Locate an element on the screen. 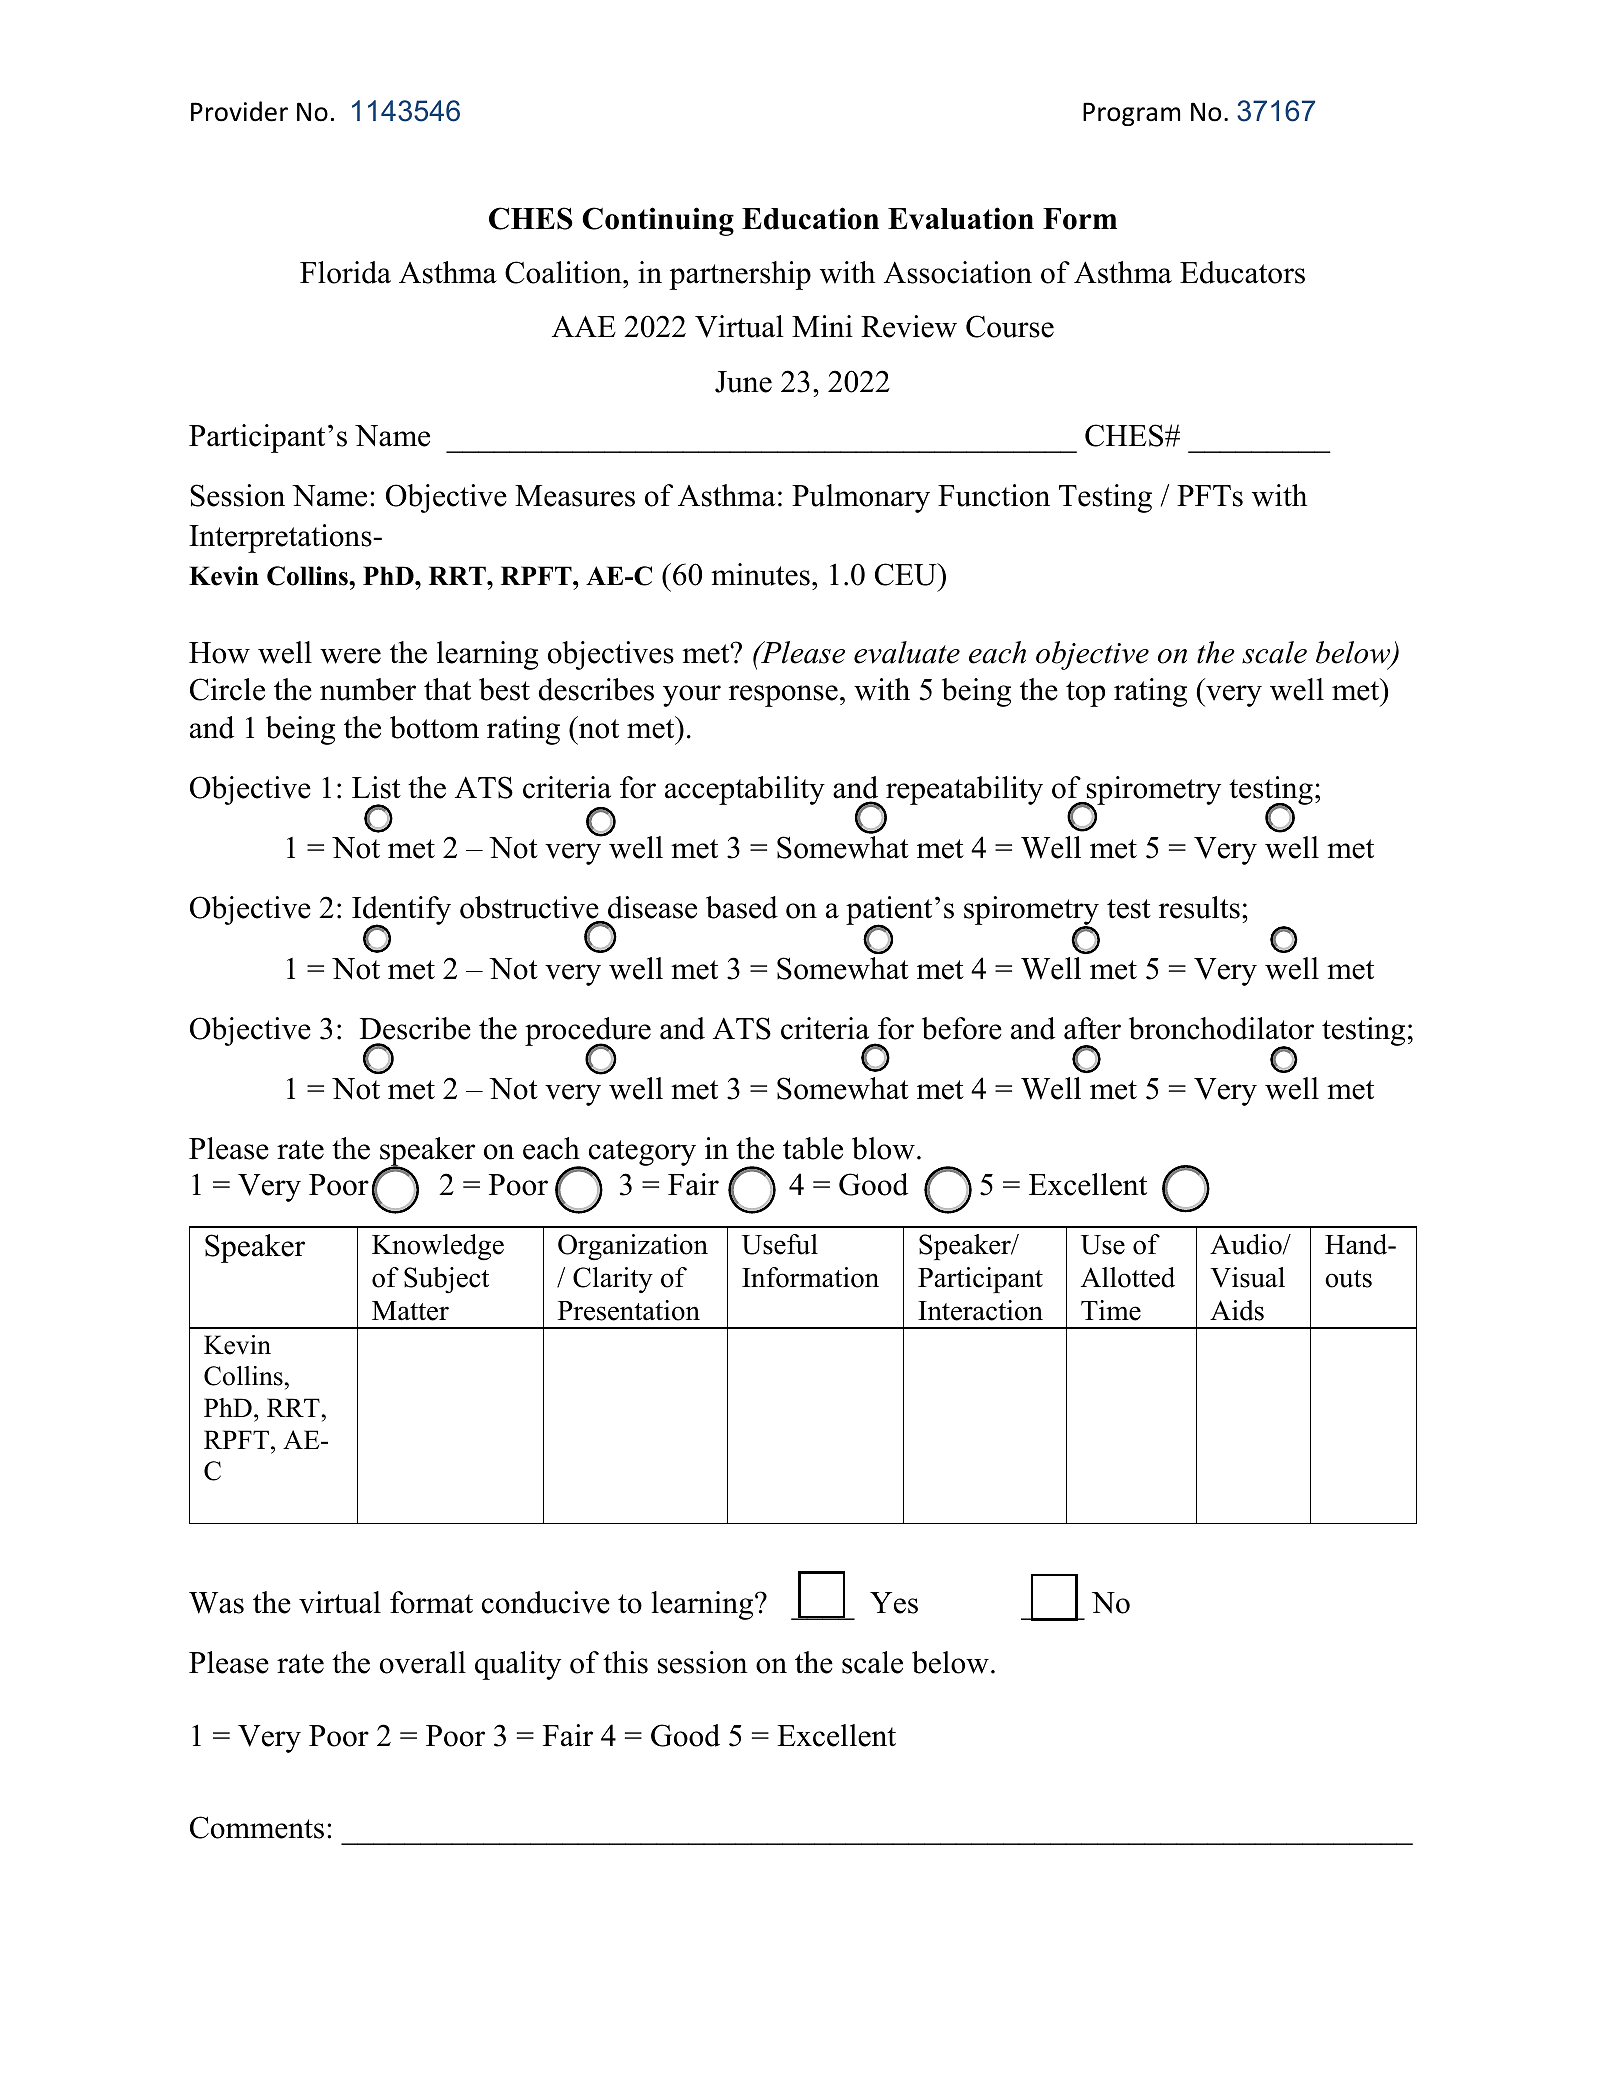  Time is located at coordinates (1111, 1310).
